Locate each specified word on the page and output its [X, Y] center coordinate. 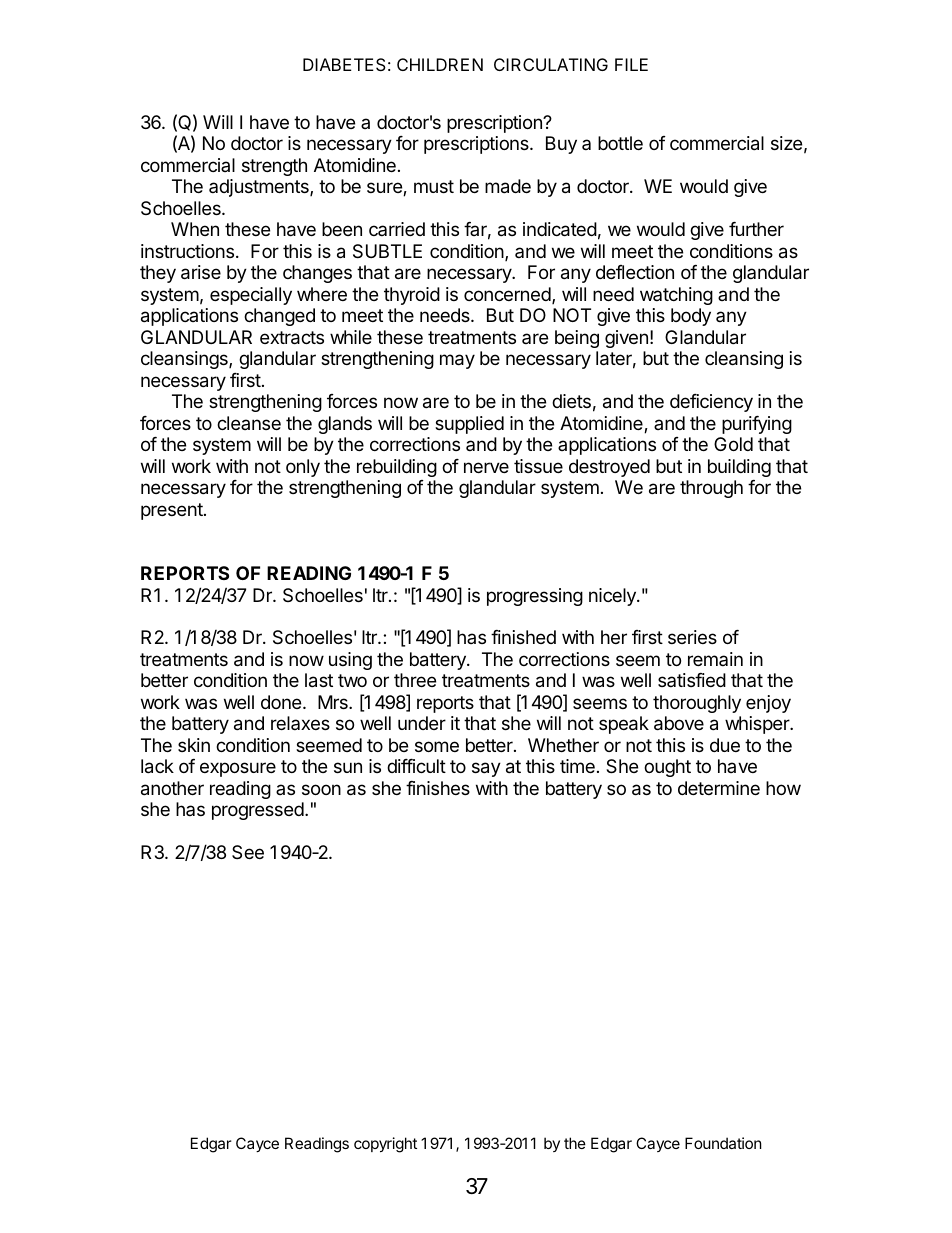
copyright [385, 1145]
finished [523, 637]
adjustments [260, 188]
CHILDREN [440, 64]
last [319, 680]
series [692, 637]
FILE [631, 64]
